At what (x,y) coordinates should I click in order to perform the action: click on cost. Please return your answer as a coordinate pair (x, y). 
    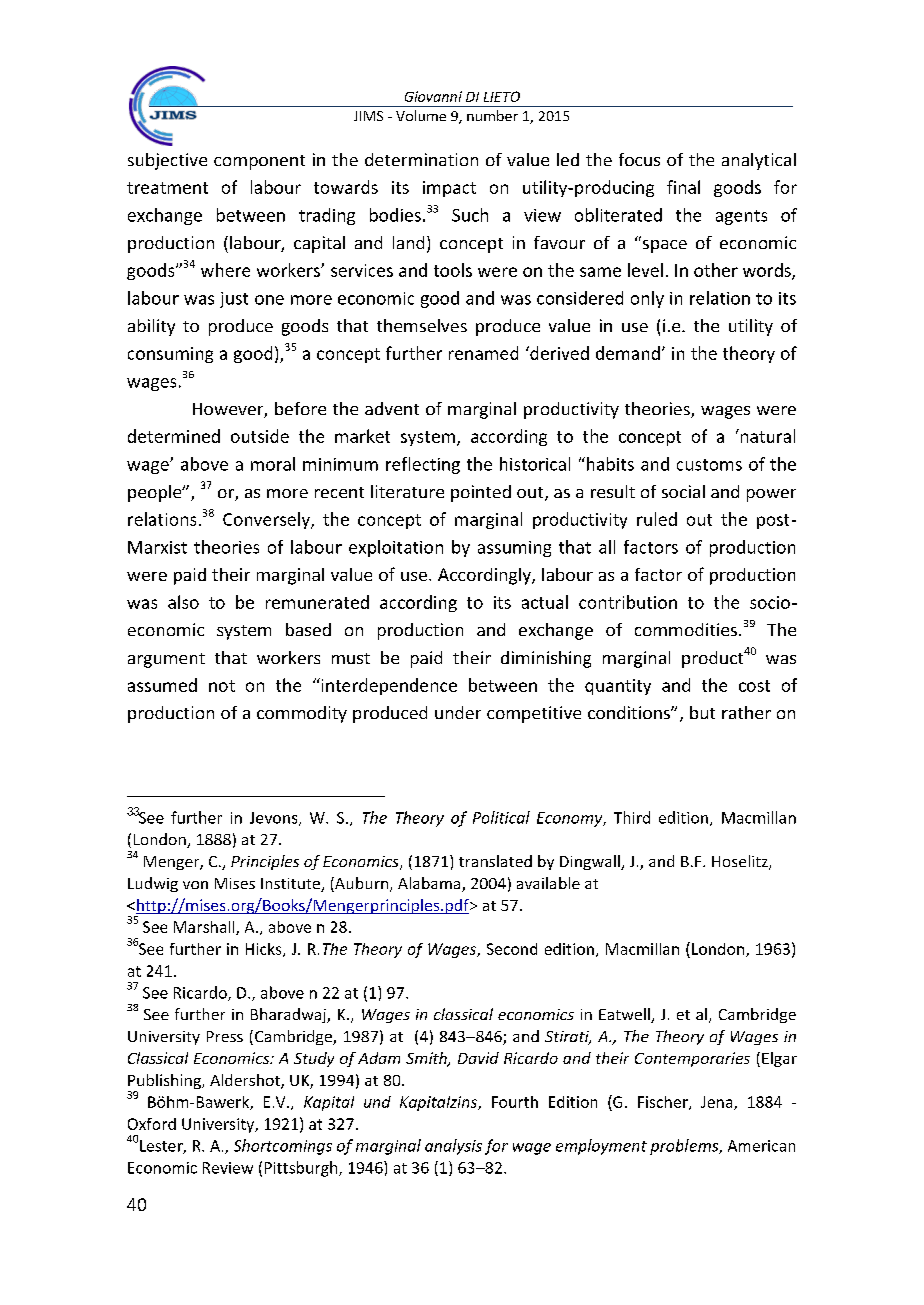
    Looking at the image, I should click on (754, 686).
